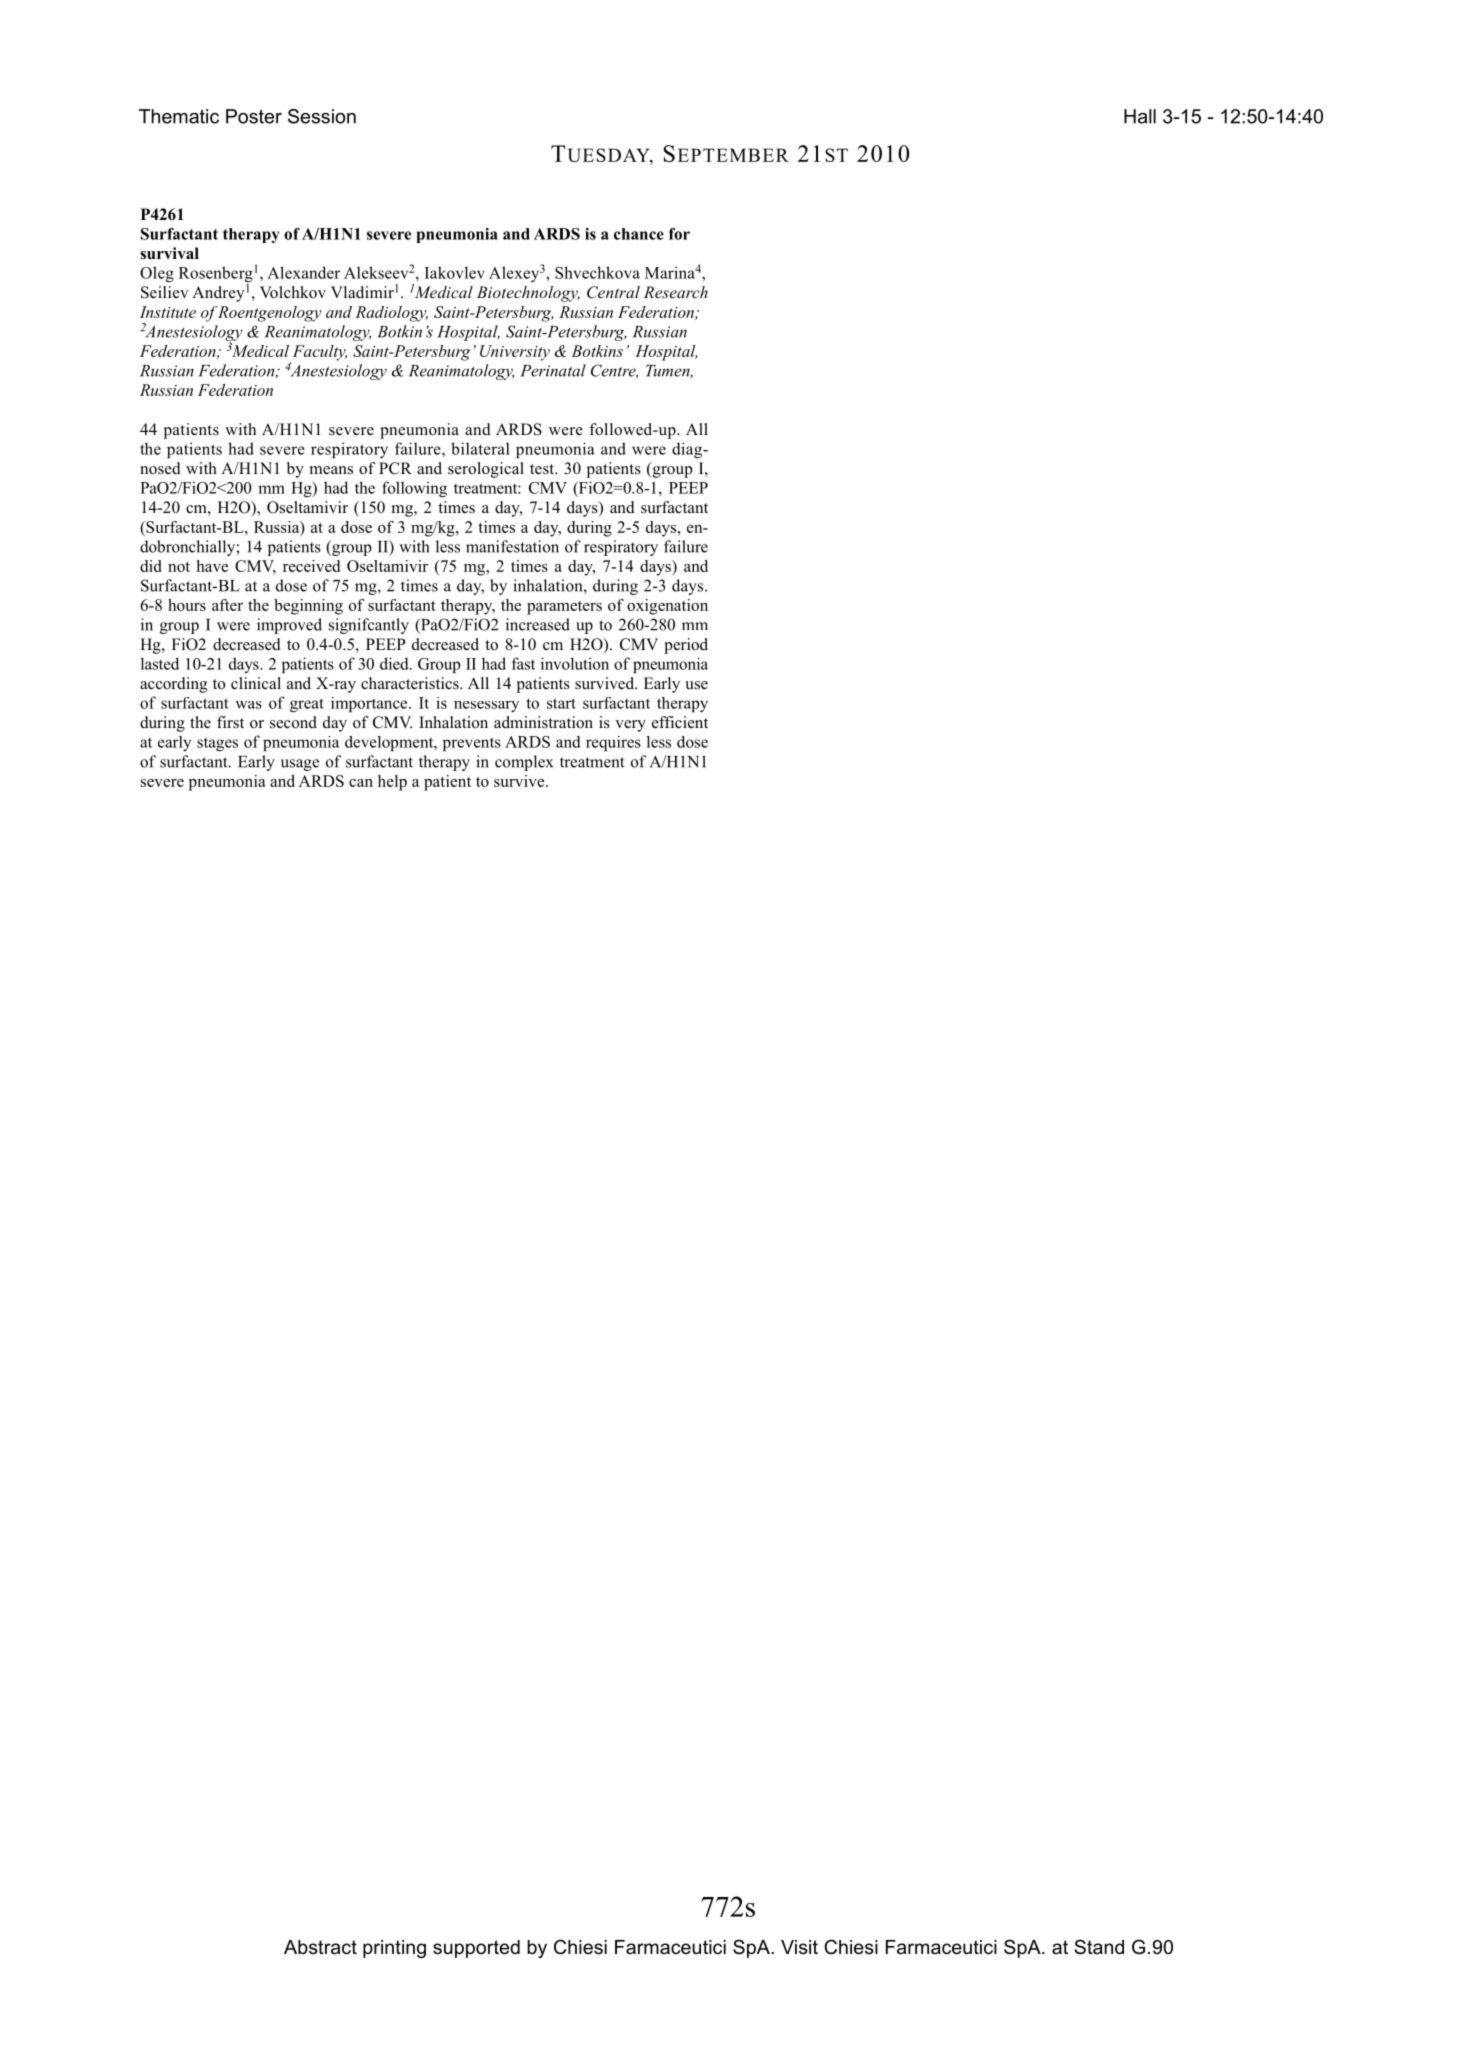  I want to click on chance, so click(639, 234).
